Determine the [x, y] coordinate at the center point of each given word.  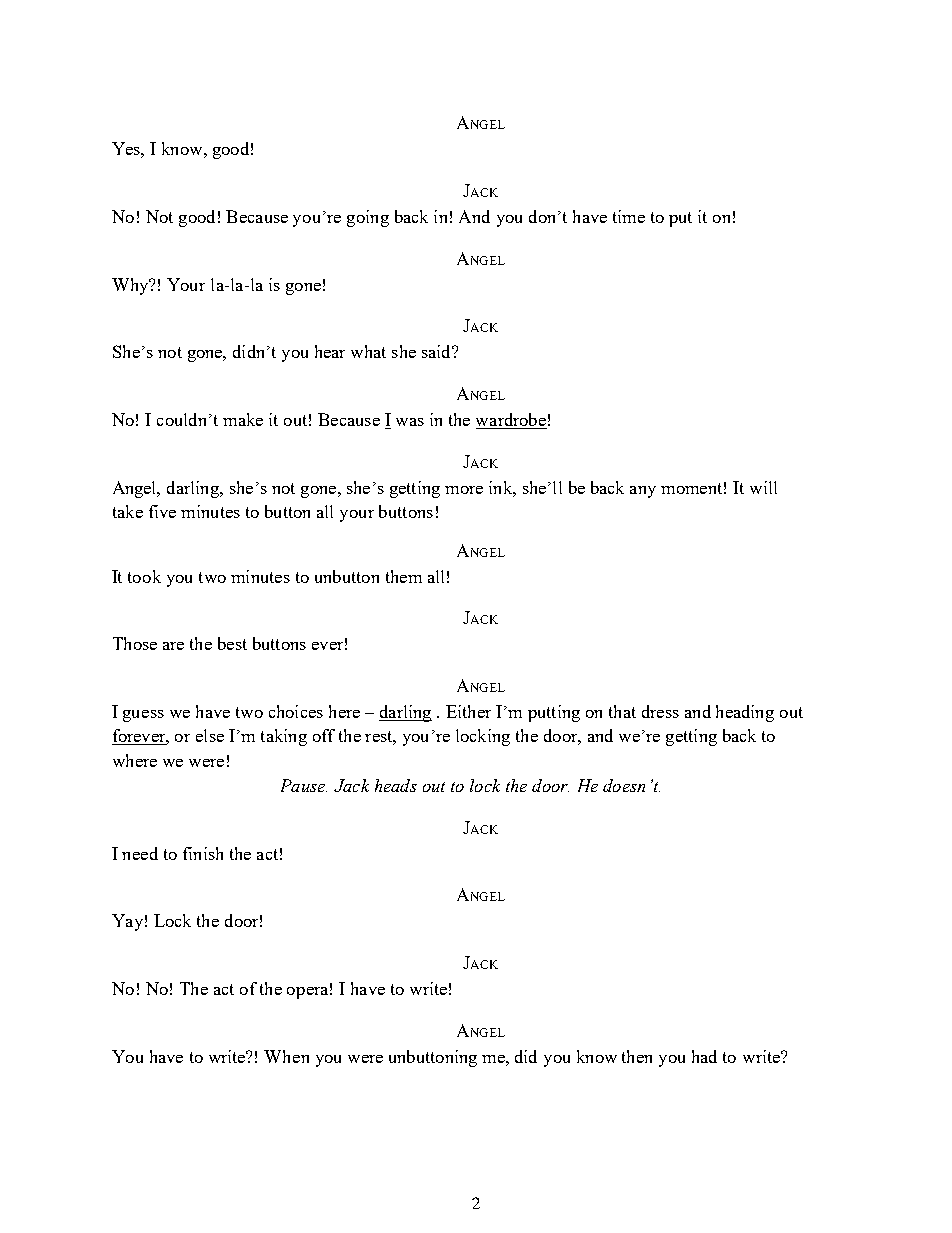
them [404, 576]
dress [660, 711]
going [368, 218]
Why [131, 286]
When [286, 1056]
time [629, 216]
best [232, 643]
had [704, 1056]
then [637, 1056]
